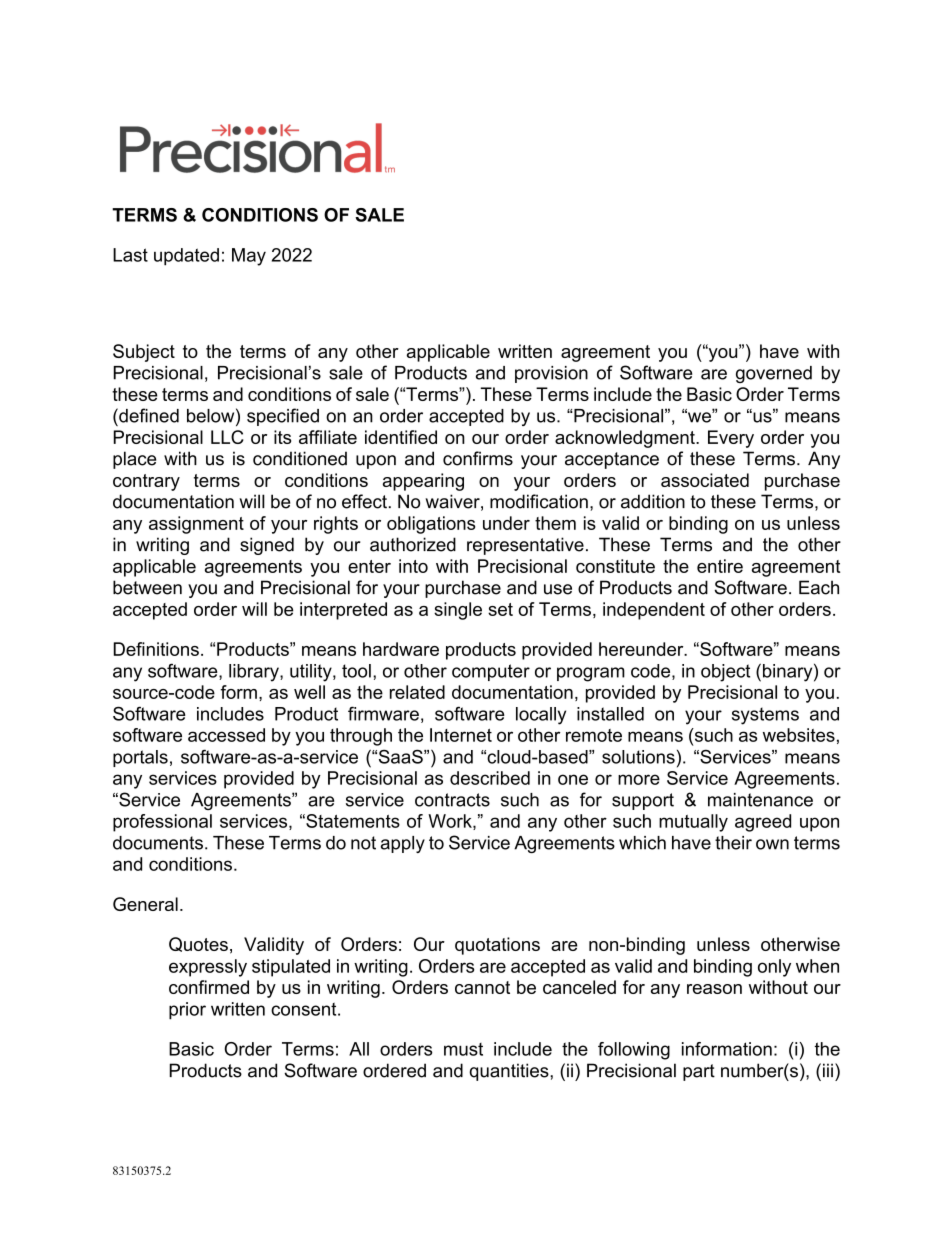 This document has width=952, height=1233. What do you see at coordinates (774, 374) in the document?
I see `governed` at bounding box center [774, 374].
